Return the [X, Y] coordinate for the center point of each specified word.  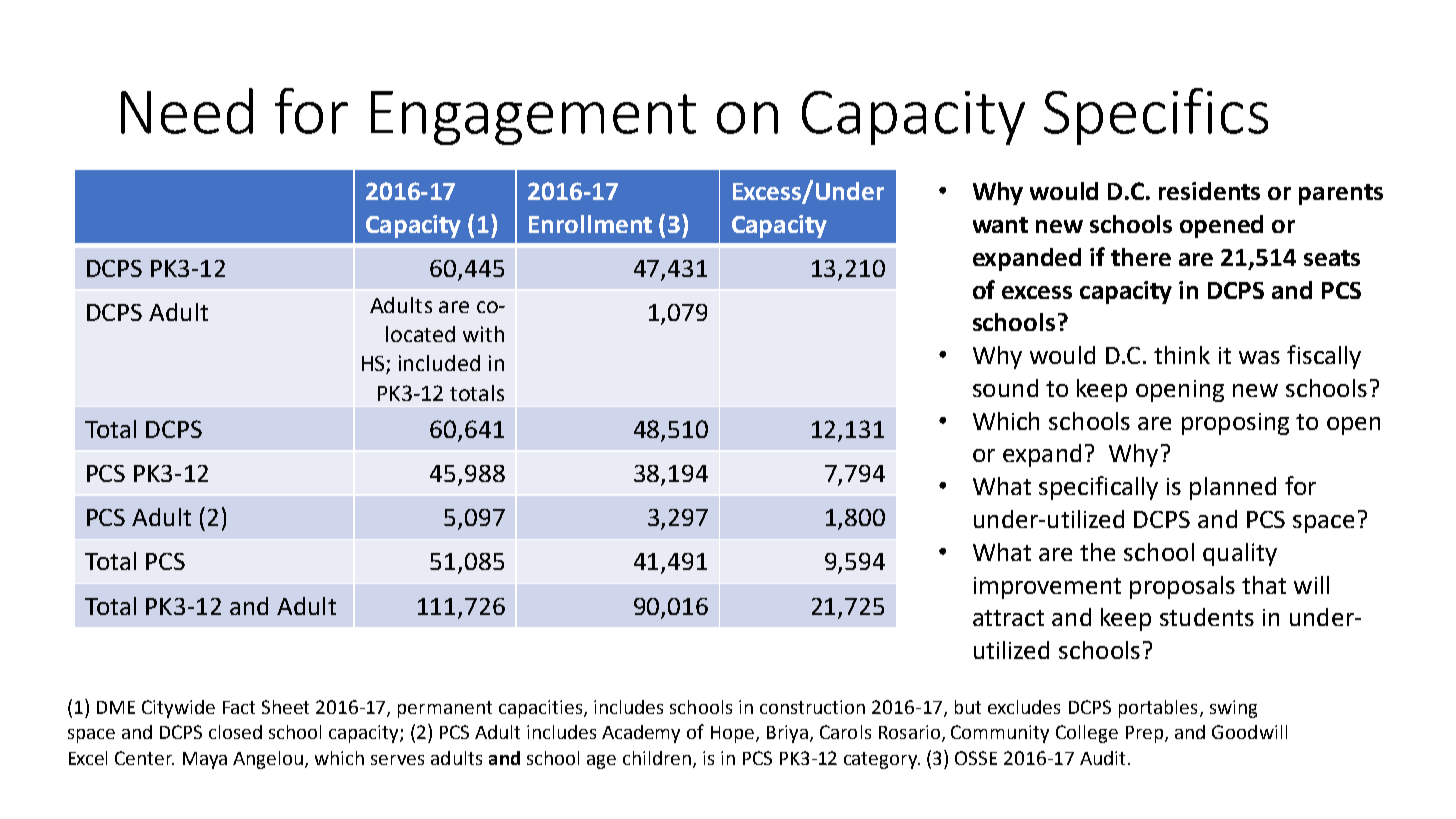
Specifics [1156, 116]
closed [235, 732]
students [1207, 617]
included [439, 363]
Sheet [285, 707]
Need [187, 111]
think [1182, 355]
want [1000, 225]
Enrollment [590, 224]
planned [1233, 488]
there [1141, 257]
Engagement [533, 118]
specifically [1098, 488]
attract [1008, 618]
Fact [239, 707]
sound [1005, 388]
